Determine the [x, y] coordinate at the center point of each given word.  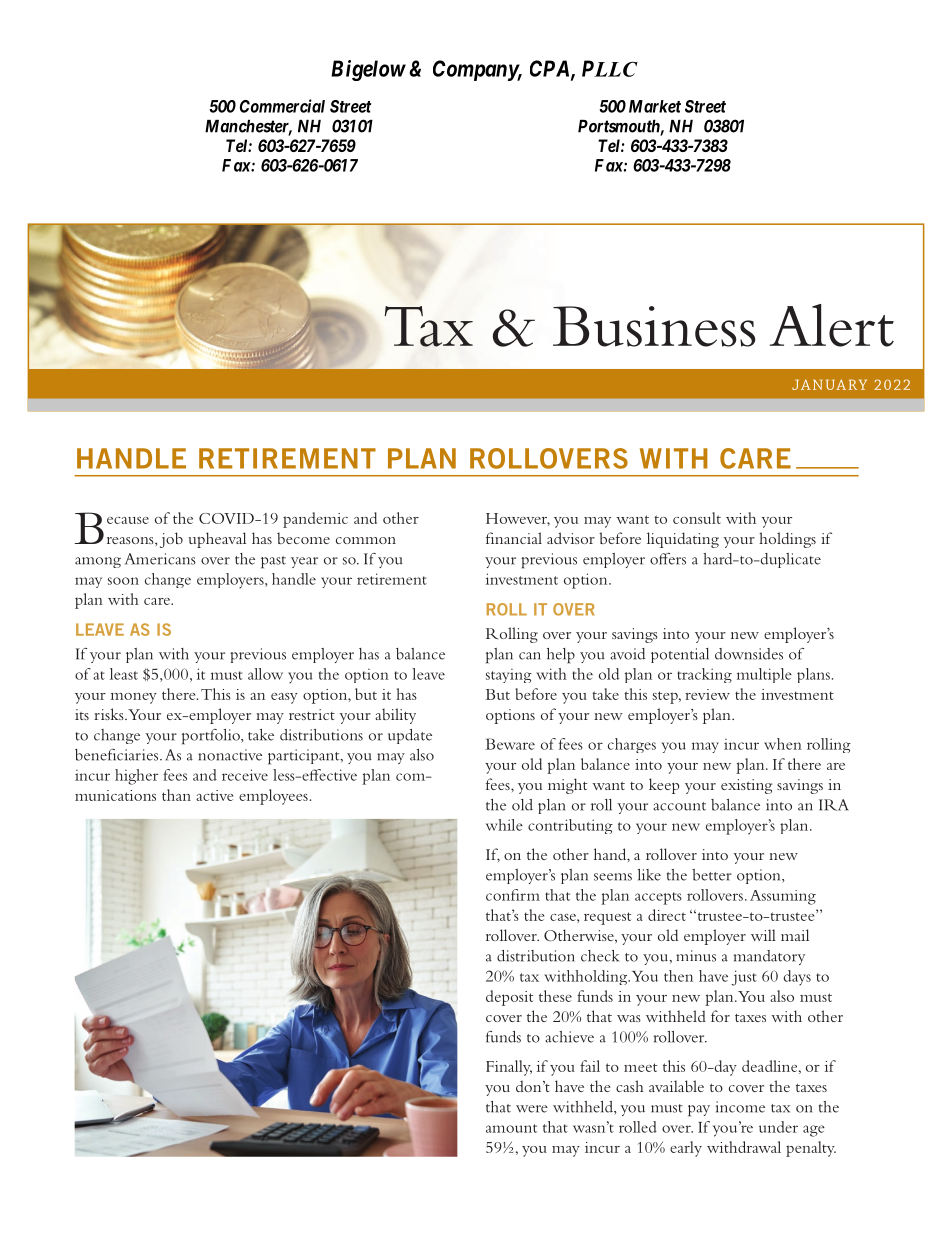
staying [509, 676]
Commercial [282, 106]
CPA [551, 69]
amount [511, 1128]
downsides [749, 654]
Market [655, 106]
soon [123, 581]
